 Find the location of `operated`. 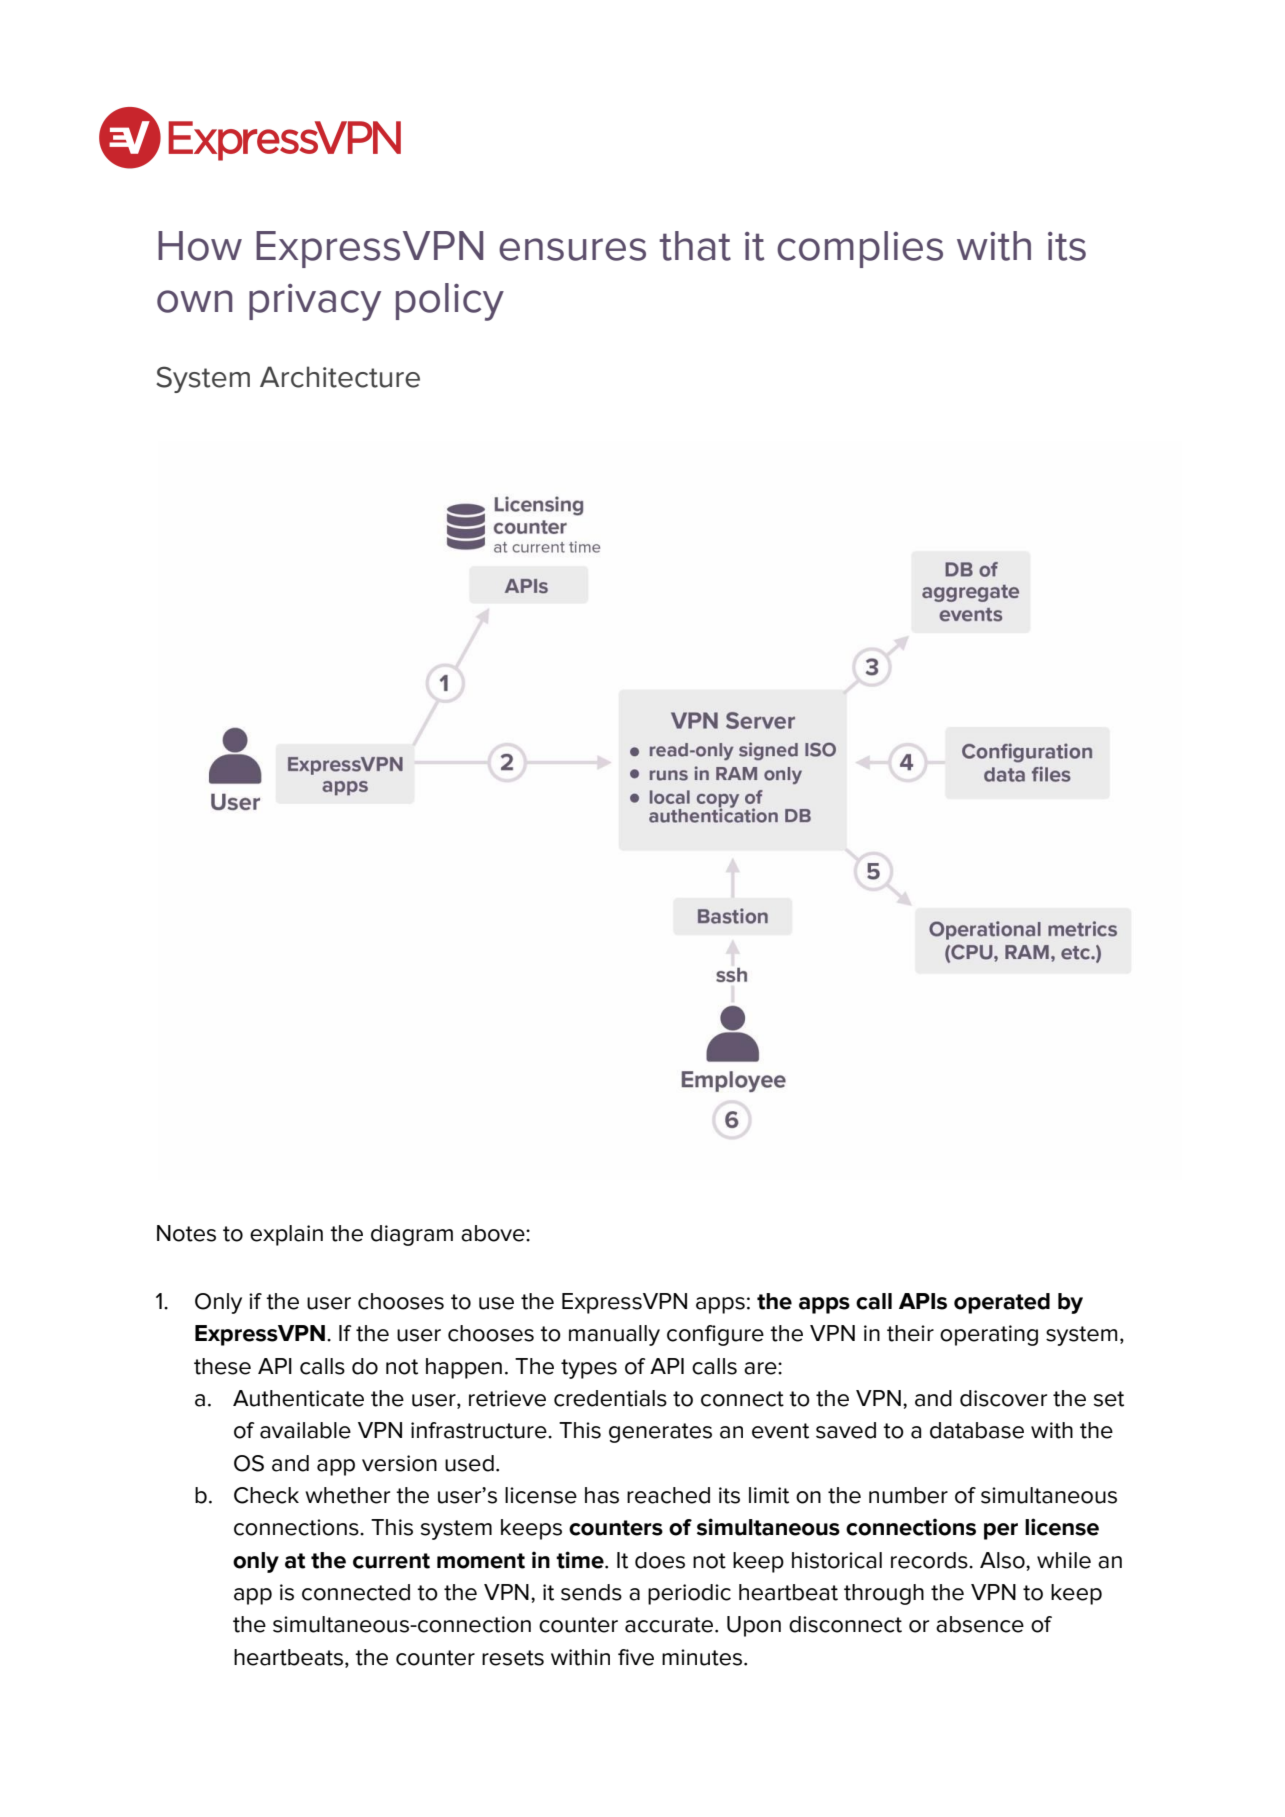

operated is located at coordinates (1002, 1303).
